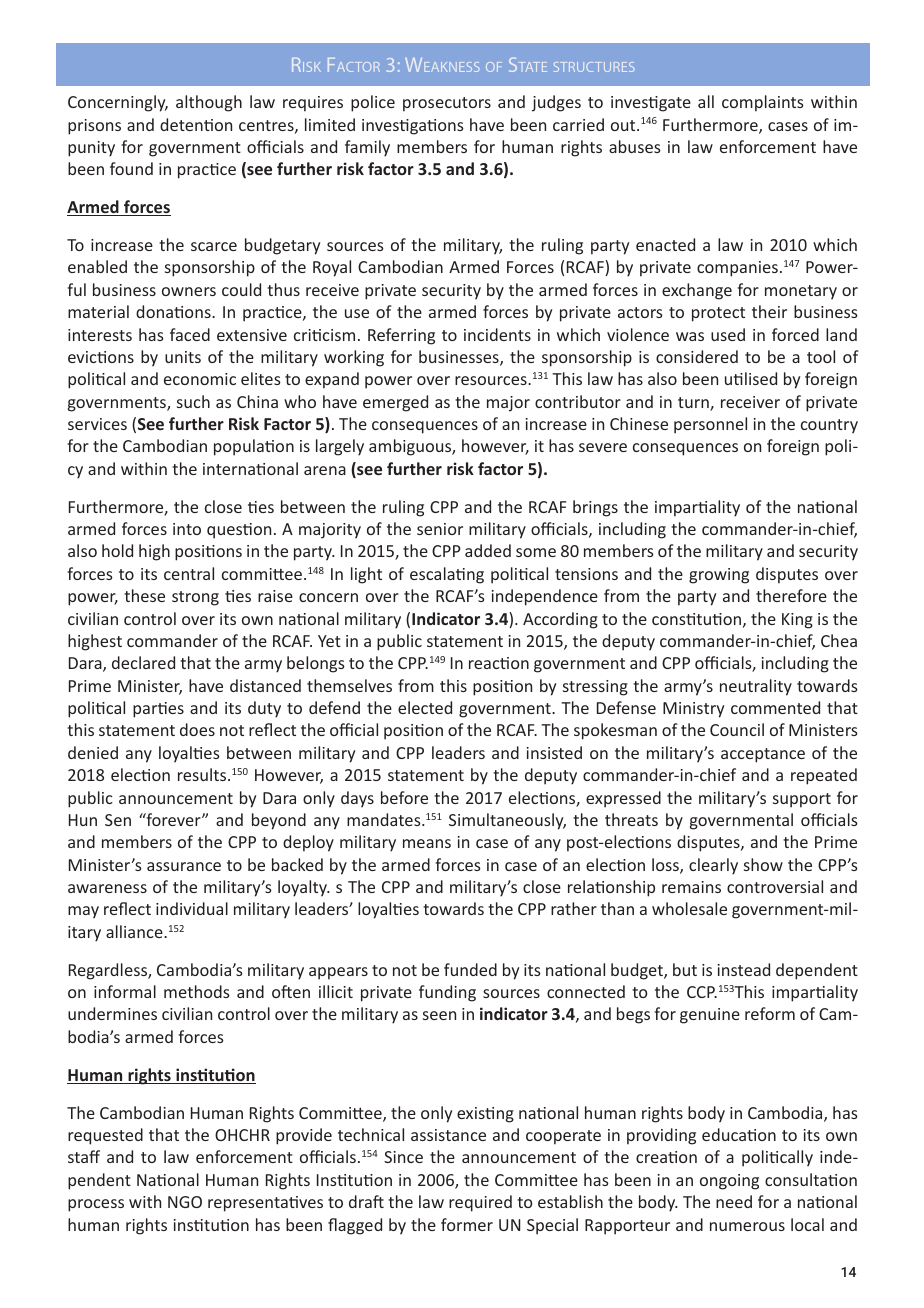  What do you see at coordinates (96, 1205) in the screenshot?
I see `process` at bounding box center [96, 1205].
